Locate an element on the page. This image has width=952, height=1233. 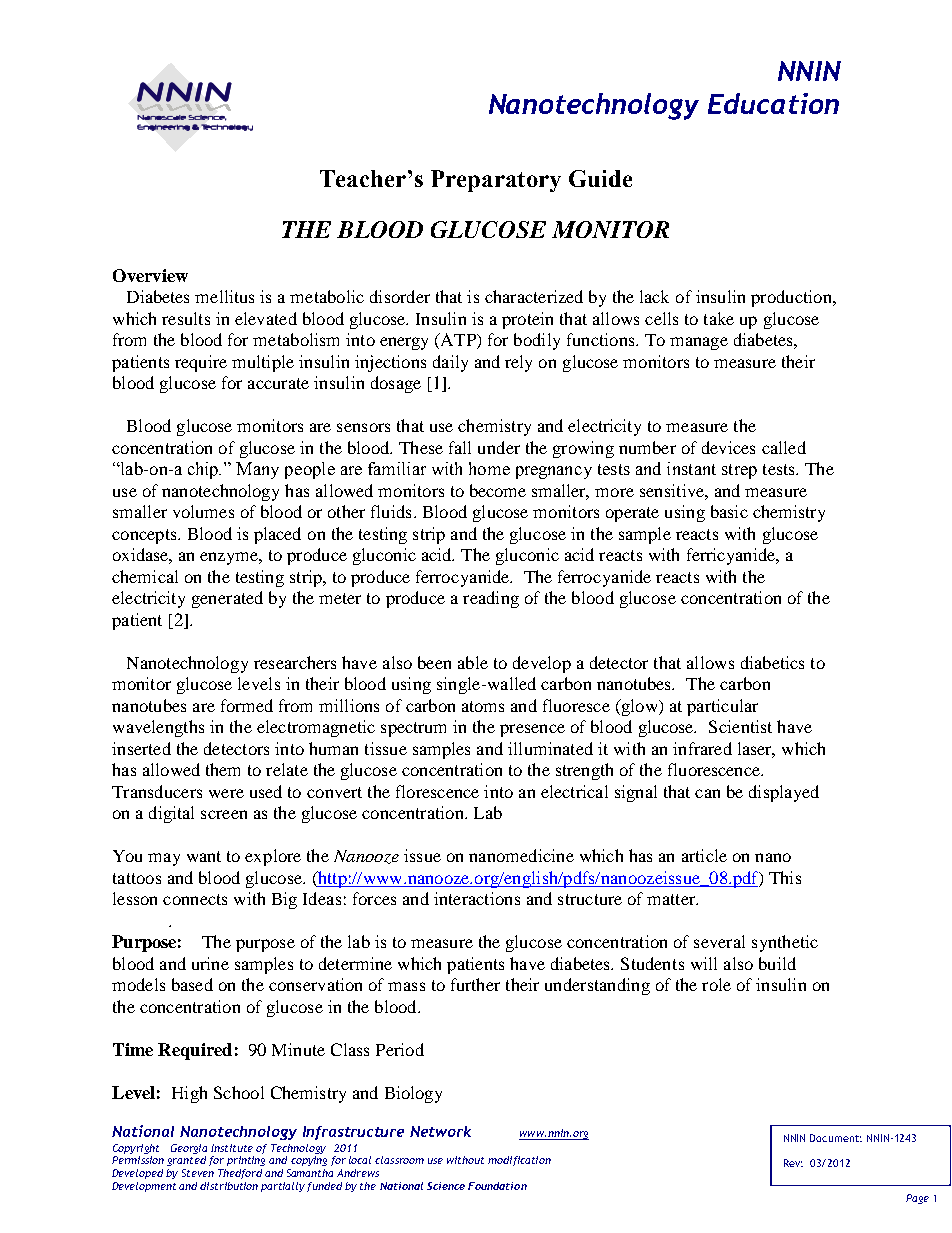
printing is located at coordinates (246, 1161).
